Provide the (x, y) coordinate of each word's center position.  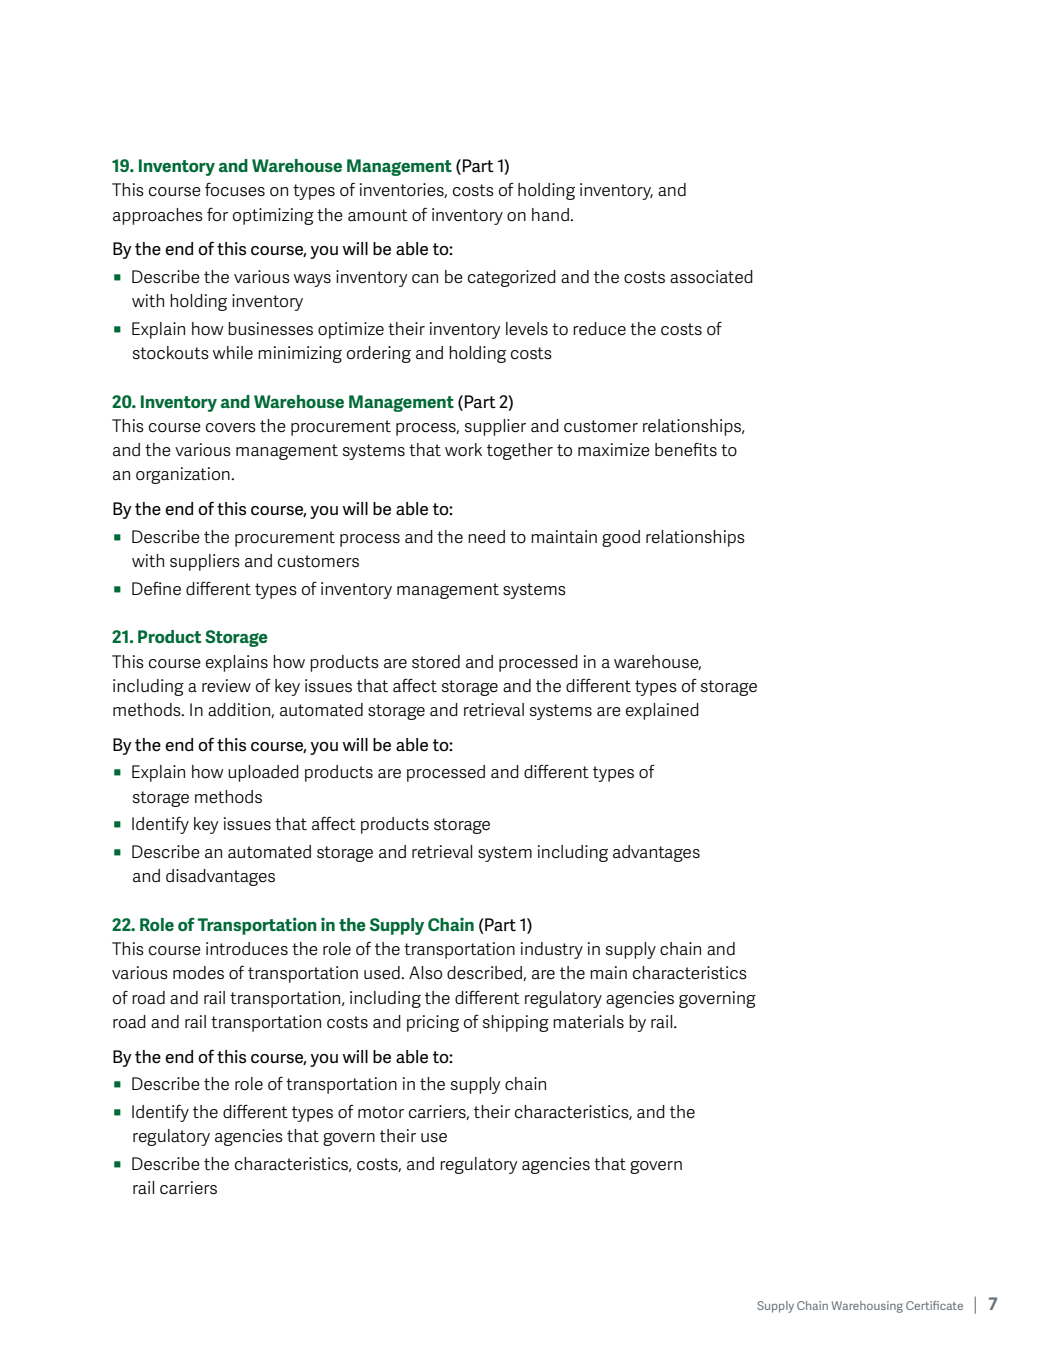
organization (184, 475)
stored (436, 662)
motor (381, 1112)
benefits (686, 449)
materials (588, 1022)
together (520, 451)
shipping (516, 1023)
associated (711, 277)
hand (551, 215)
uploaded (263, 773)
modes (198, 973)
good (621, 538)
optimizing (273, 216)
